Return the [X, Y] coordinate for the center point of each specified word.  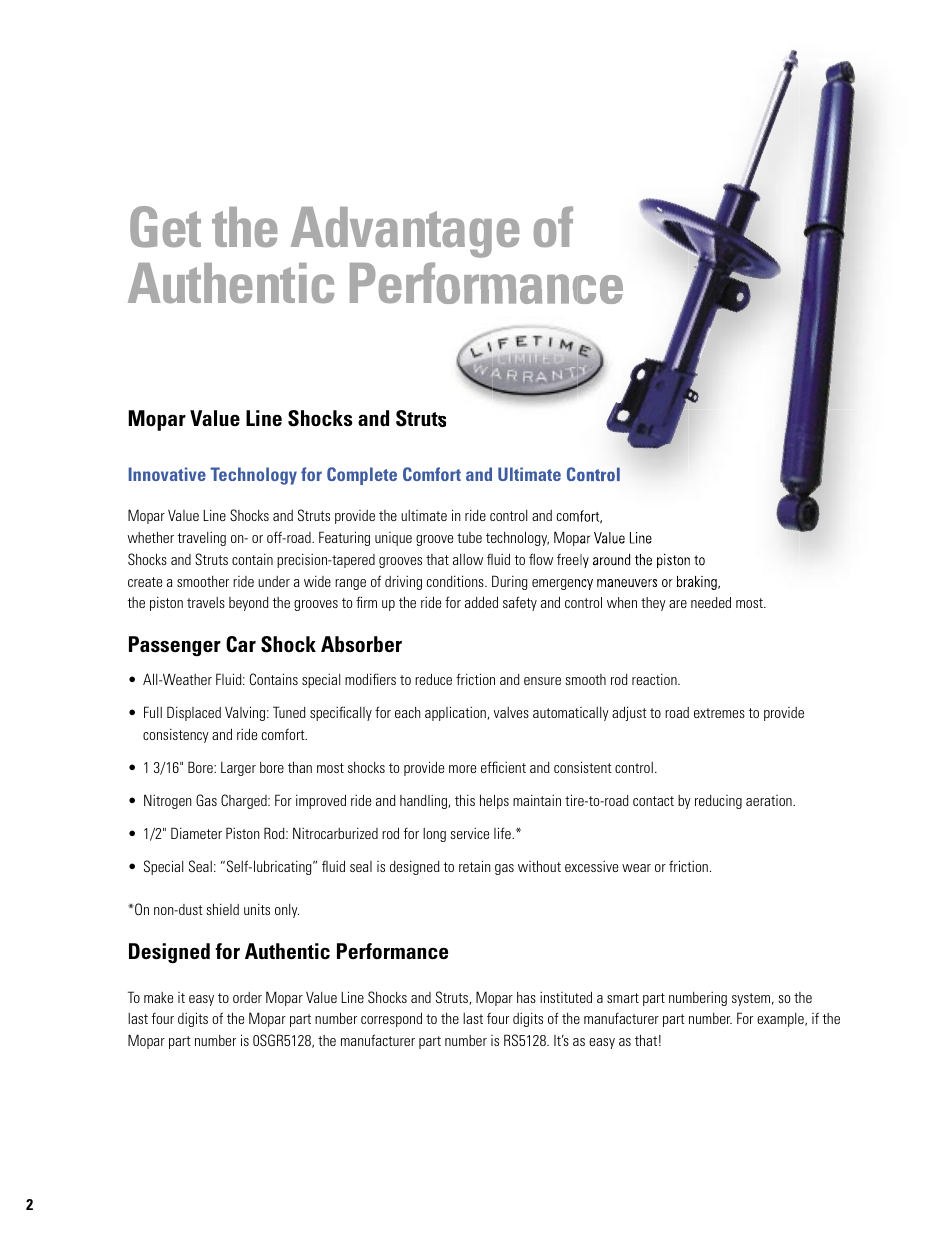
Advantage [405, 232]
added [481, 602]
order [247, 997]
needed [711, 602]
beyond [249, 604]
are [678, 604]
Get [165, 227]
